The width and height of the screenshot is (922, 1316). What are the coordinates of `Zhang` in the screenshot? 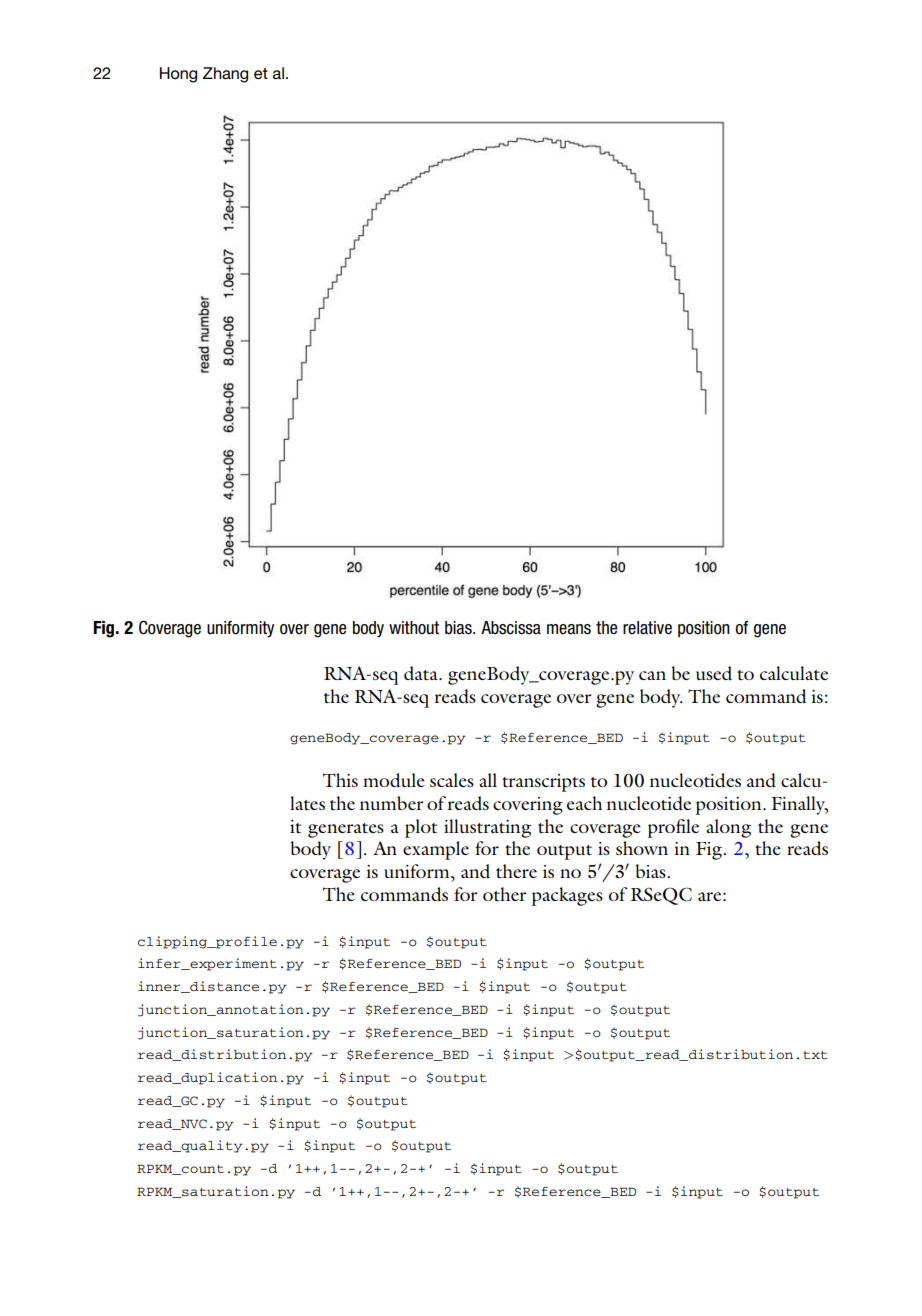 It's located at (225, 75).
